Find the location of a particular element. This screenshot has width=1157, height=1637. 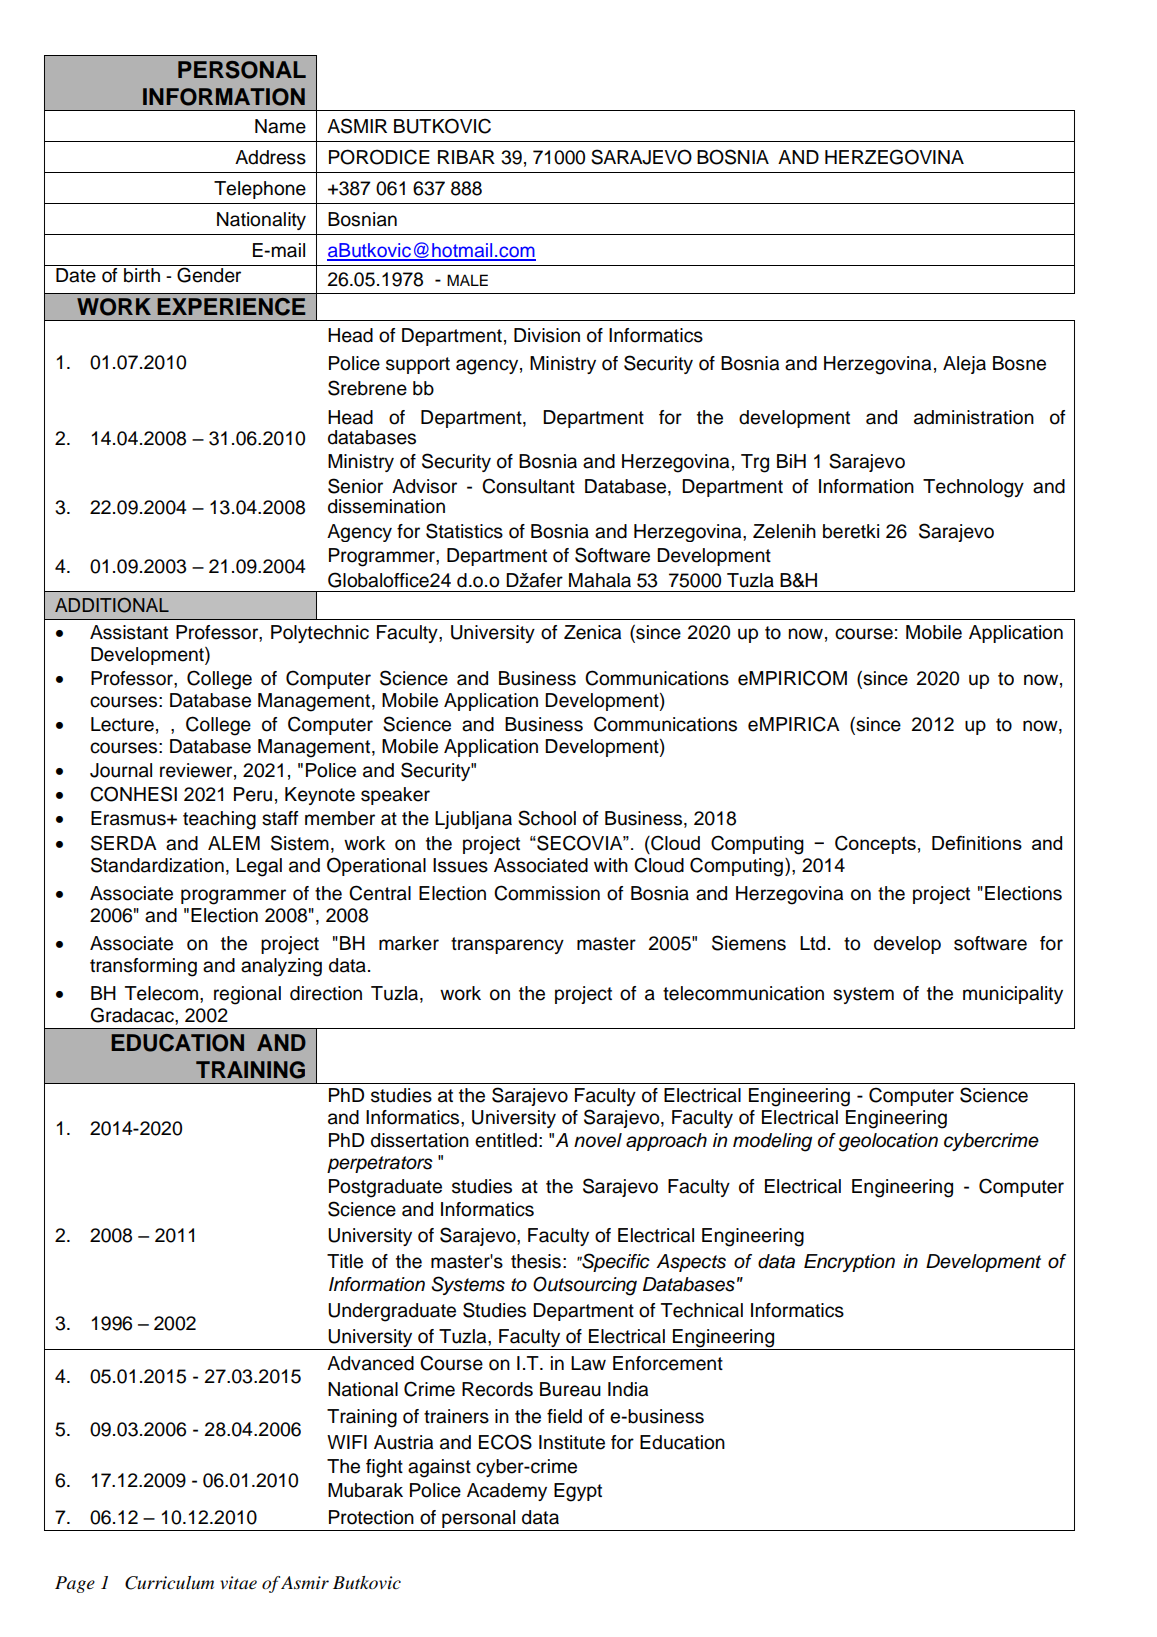

Technology is located at coordinates (973, 488).
